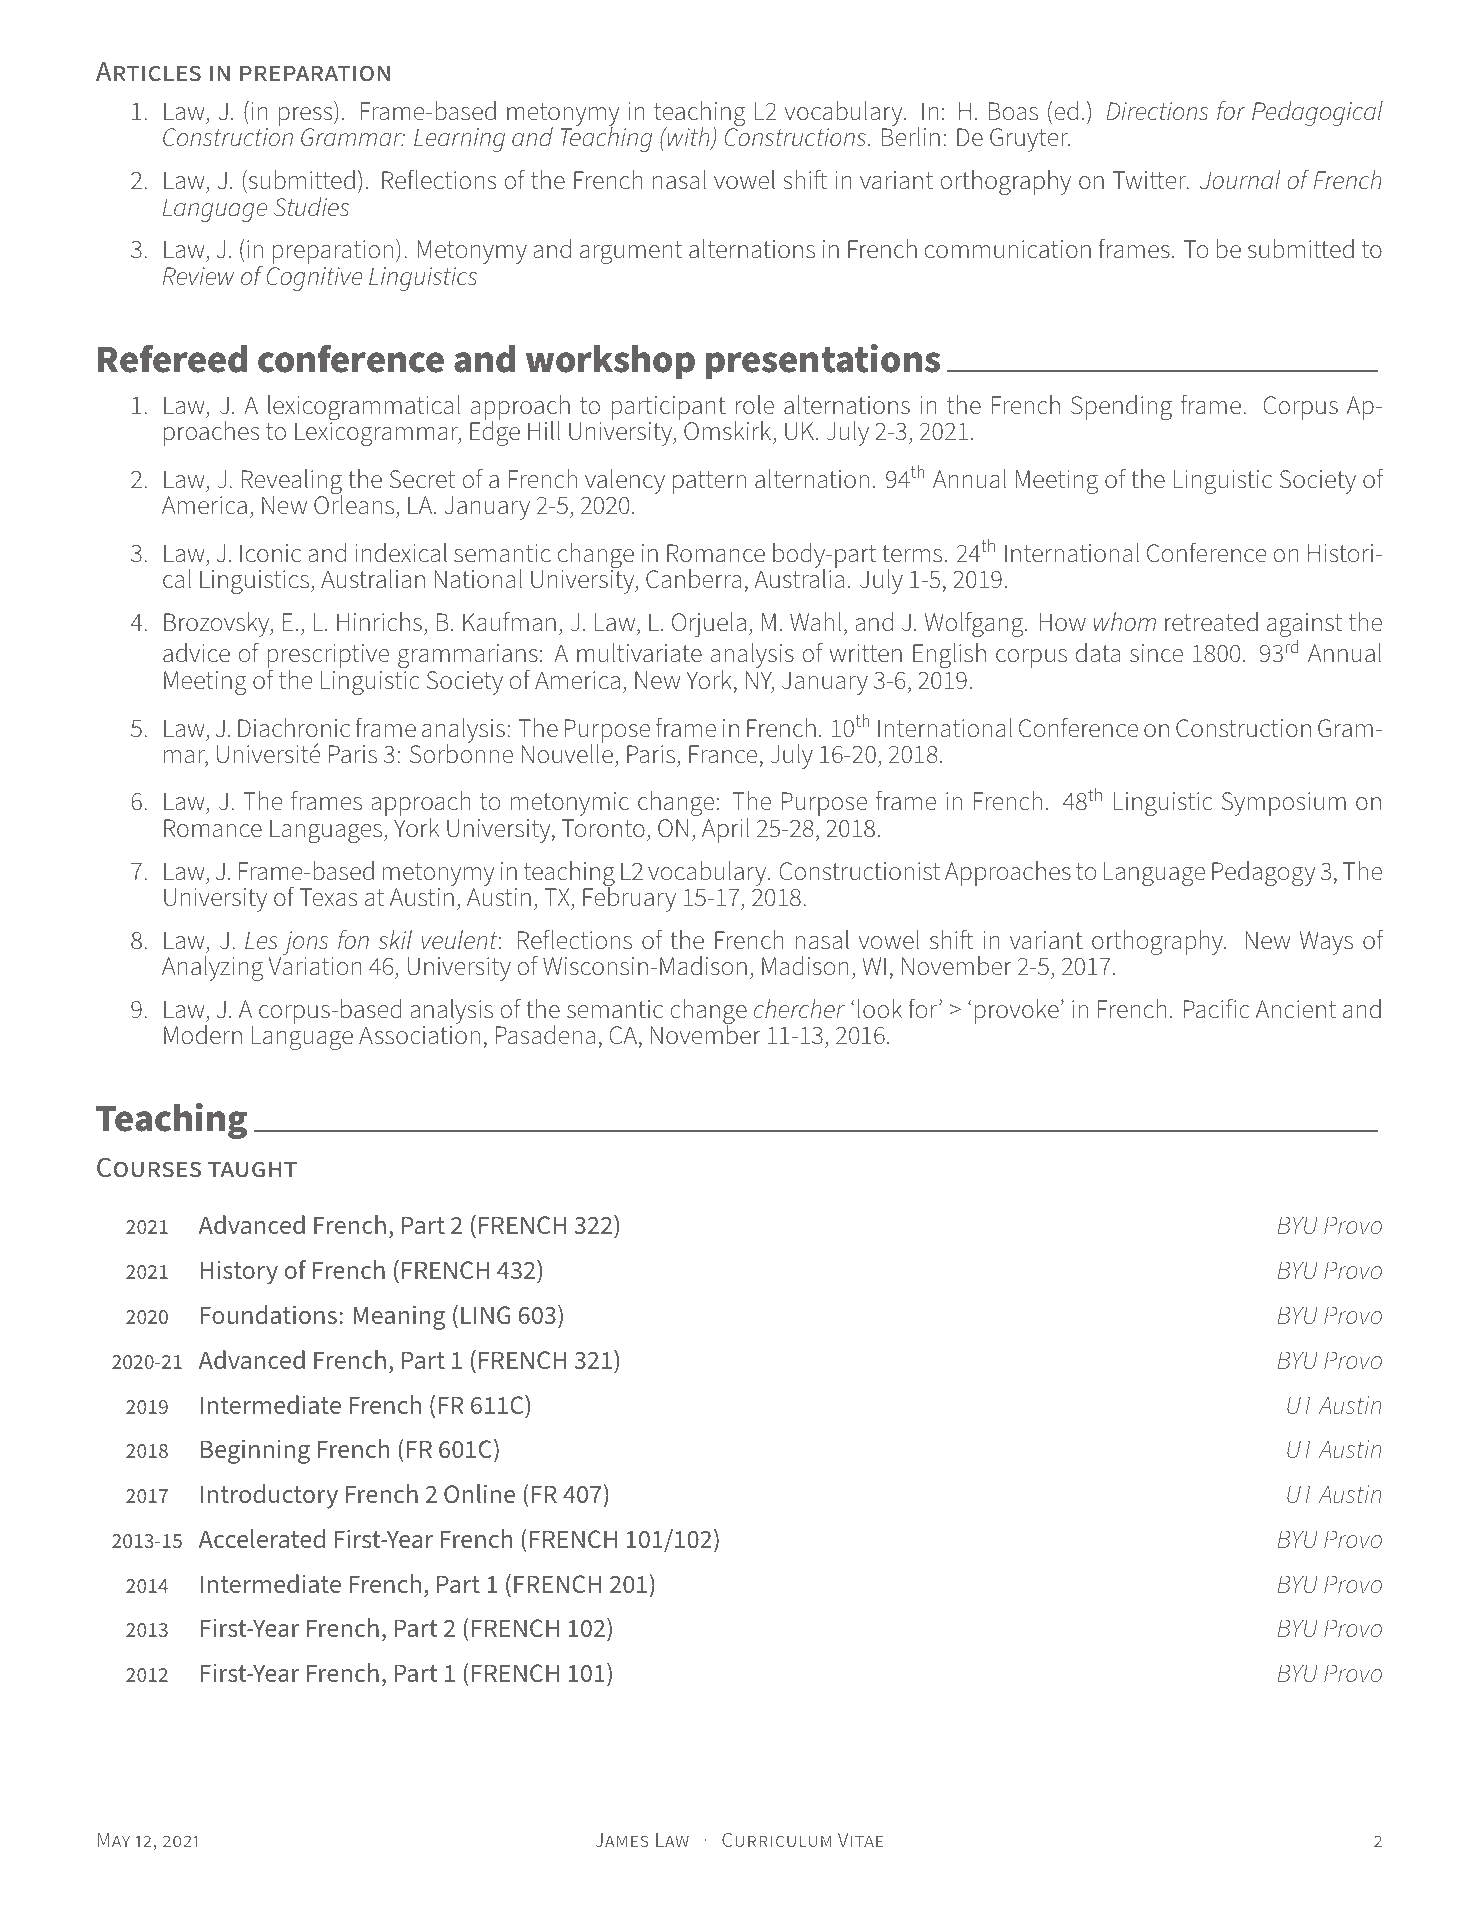 The height and width of the screenshot is (1914, 1479). I want to click on MAY, so click(114, 1840).
